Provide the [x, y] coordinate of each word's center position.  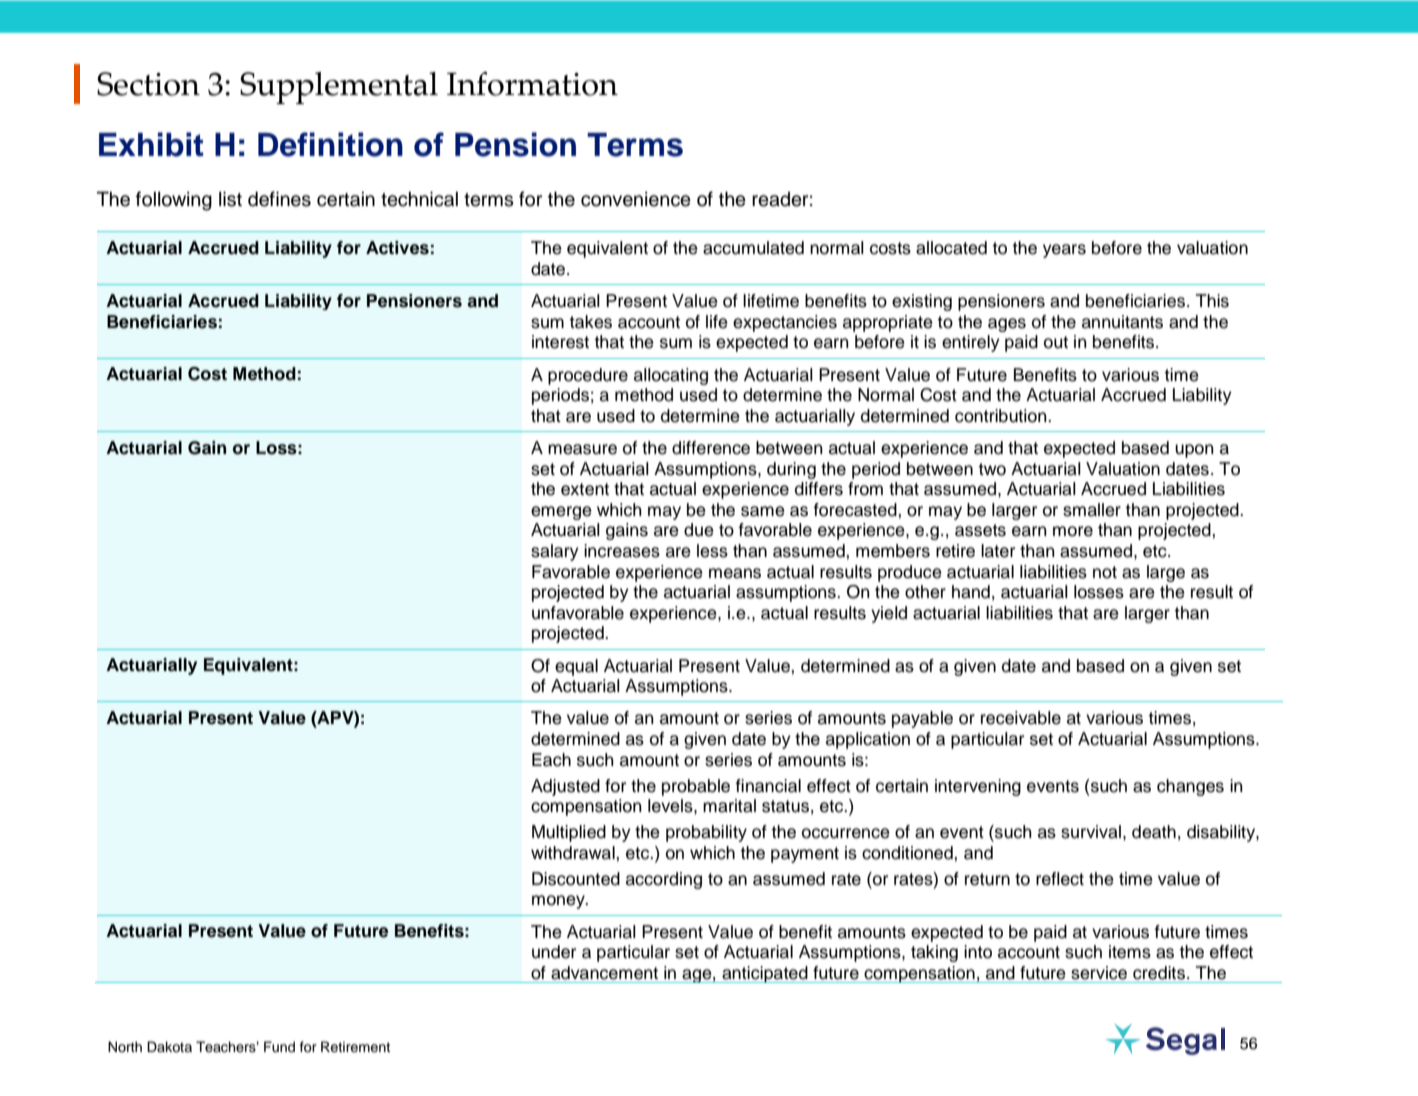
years [1064, 251]
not [1105, 572]
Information [532, 84]
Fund [279, 1047]
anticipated [765, 974]
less [712, 551]
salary [555, 552]
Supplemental [339, 88]
